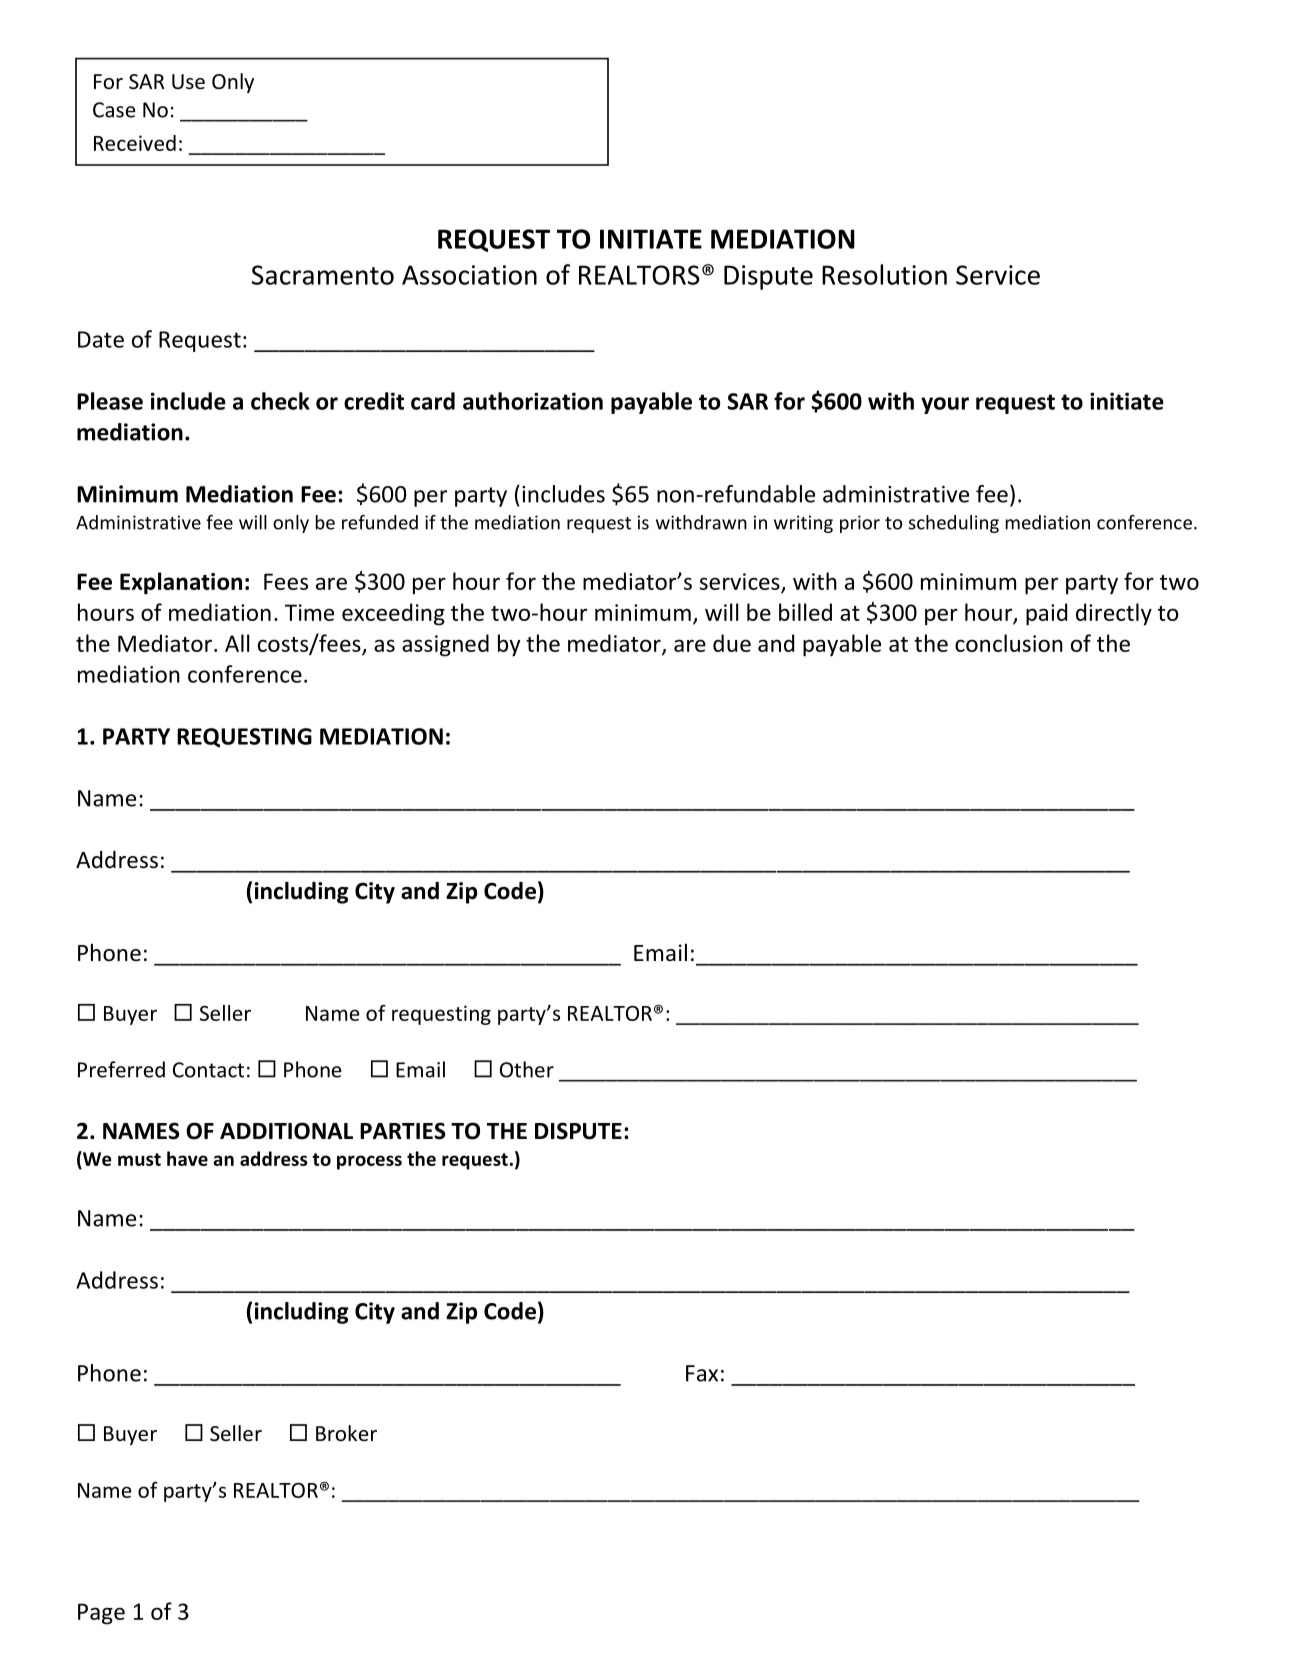 Image resolution: width=1292 pixels, height=1672 pixels. I want to click on Page, so click(101, 1614).
